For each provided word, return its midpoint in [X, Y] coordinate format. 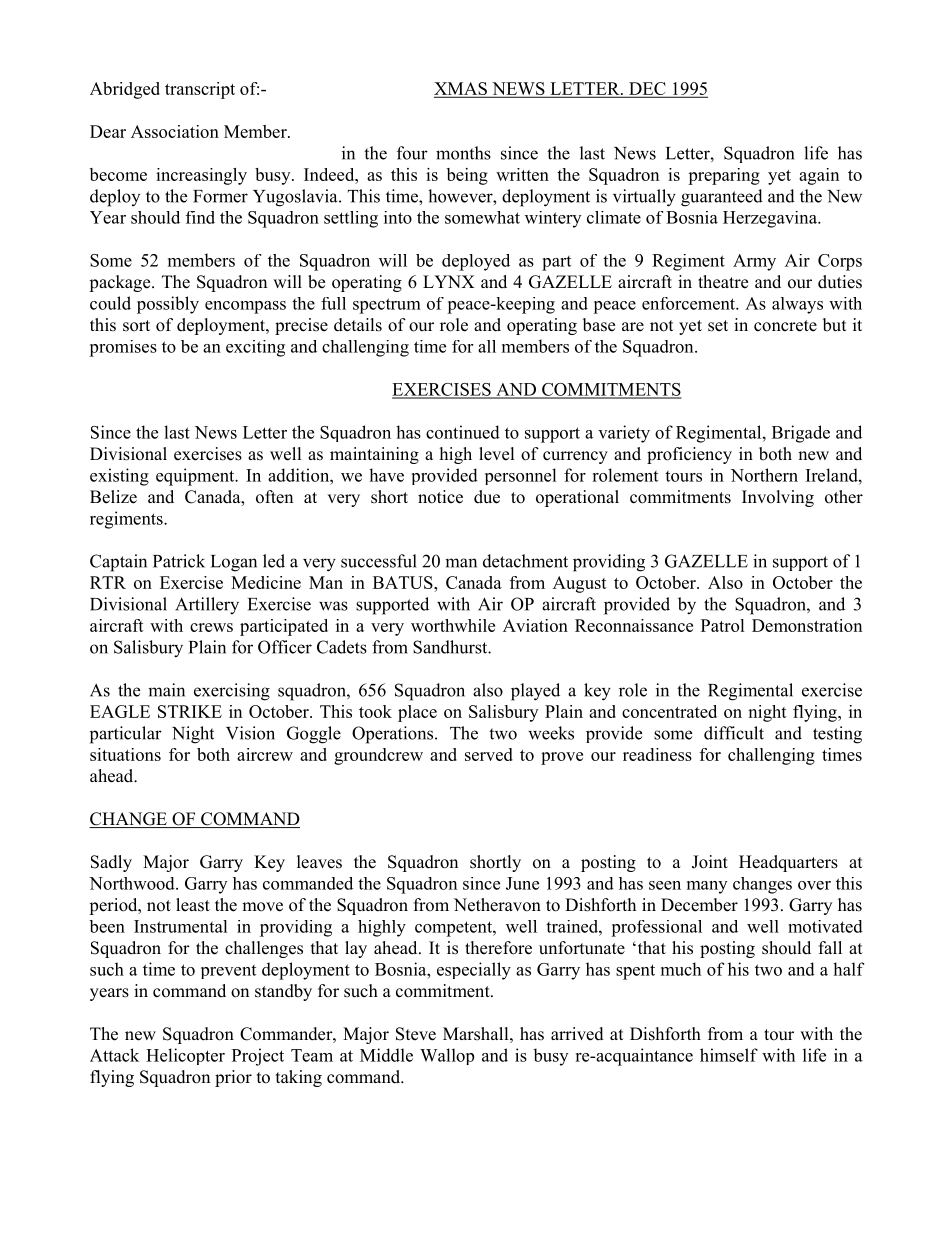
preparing [724, 176]
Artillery [207, 606]
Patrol [723, 625]
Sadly [111, 863]
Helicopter [185, 1056]
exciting [255, 348]
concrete [785, 326]
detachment [525, 561]
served [489, 754]
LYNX [449, 281]
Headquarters [788, 863]
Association [175, 131]
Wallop [447, 1056]
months [463, 153]
